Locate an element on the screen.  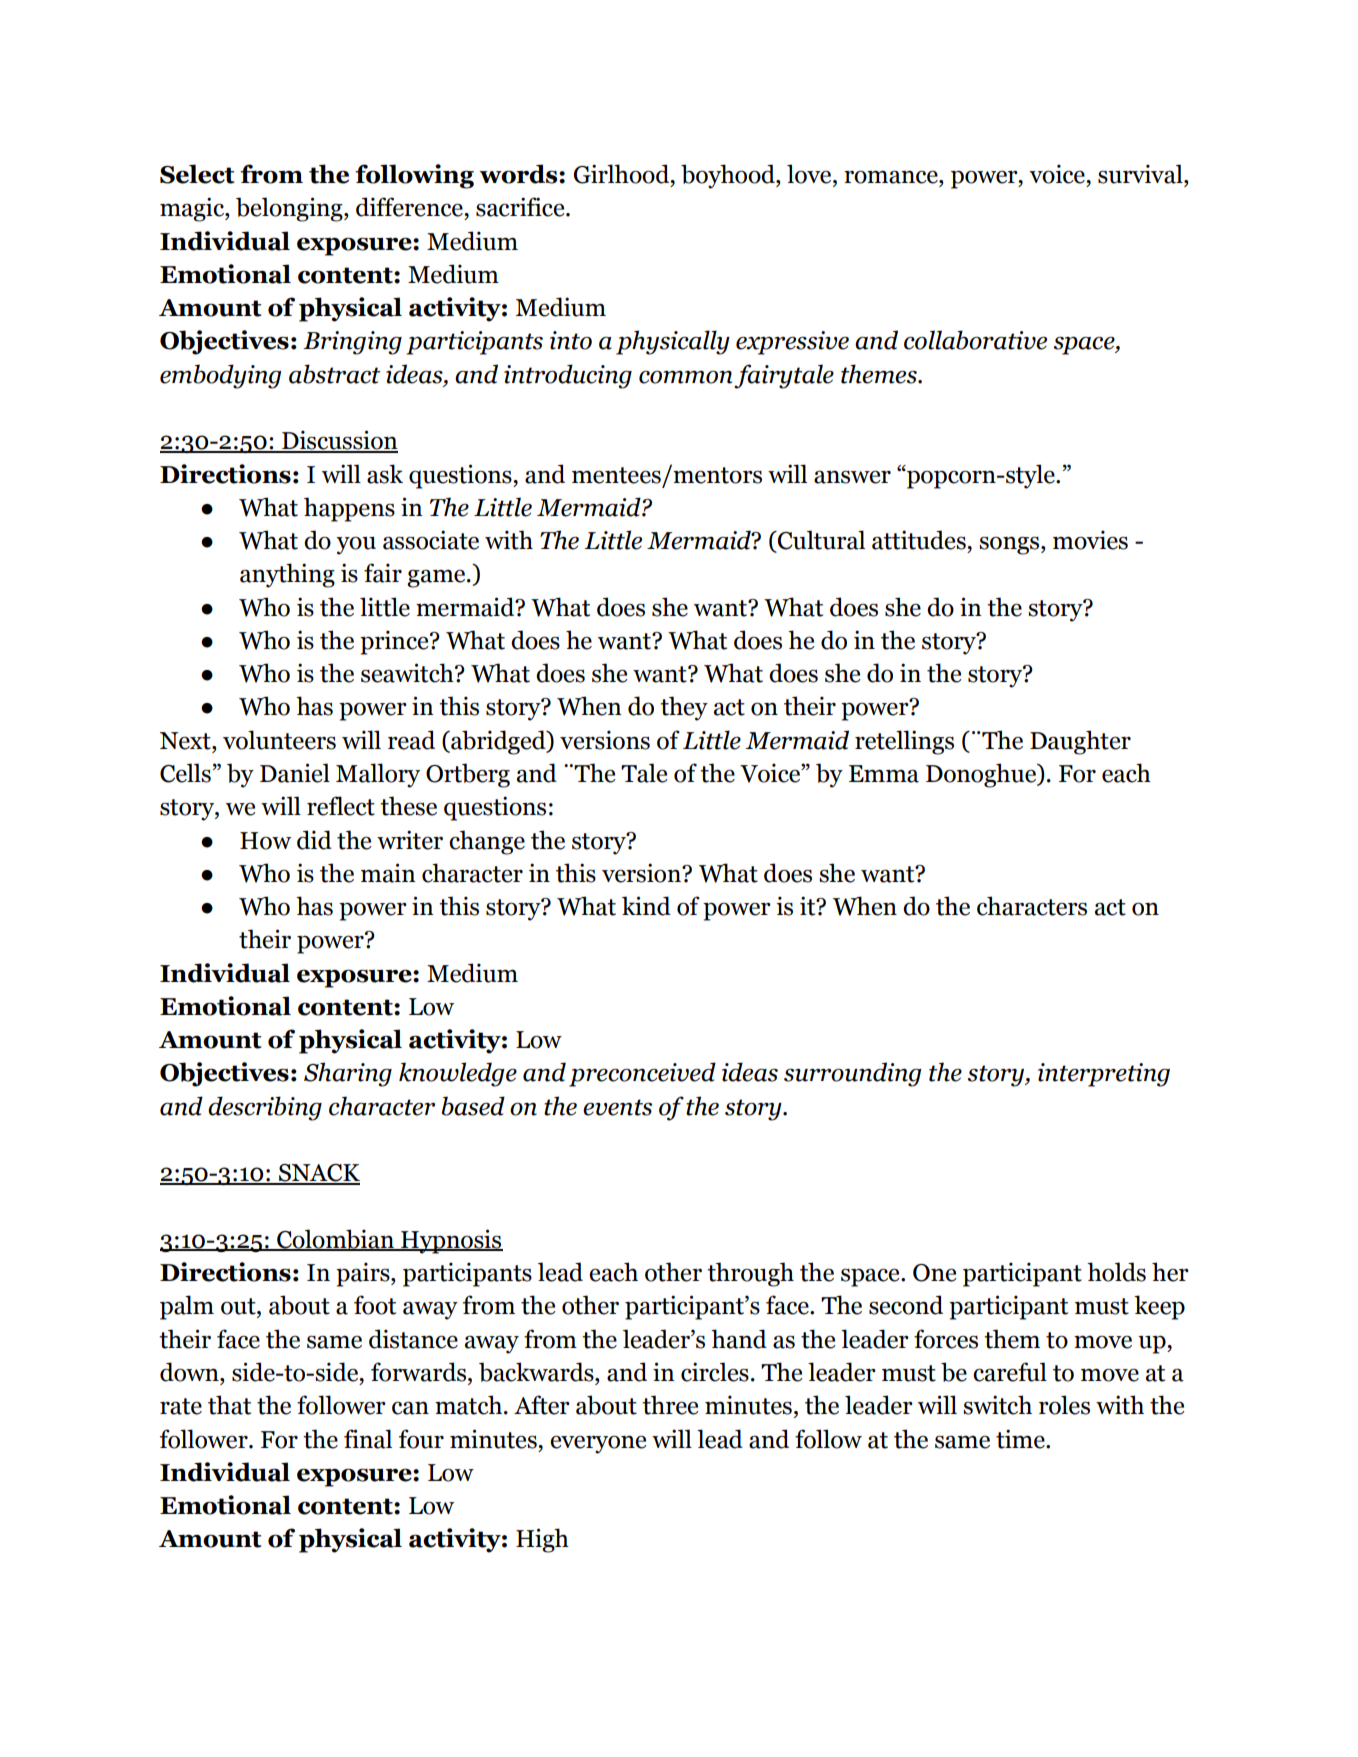
Discussion is located at coordinates (339, 441).
